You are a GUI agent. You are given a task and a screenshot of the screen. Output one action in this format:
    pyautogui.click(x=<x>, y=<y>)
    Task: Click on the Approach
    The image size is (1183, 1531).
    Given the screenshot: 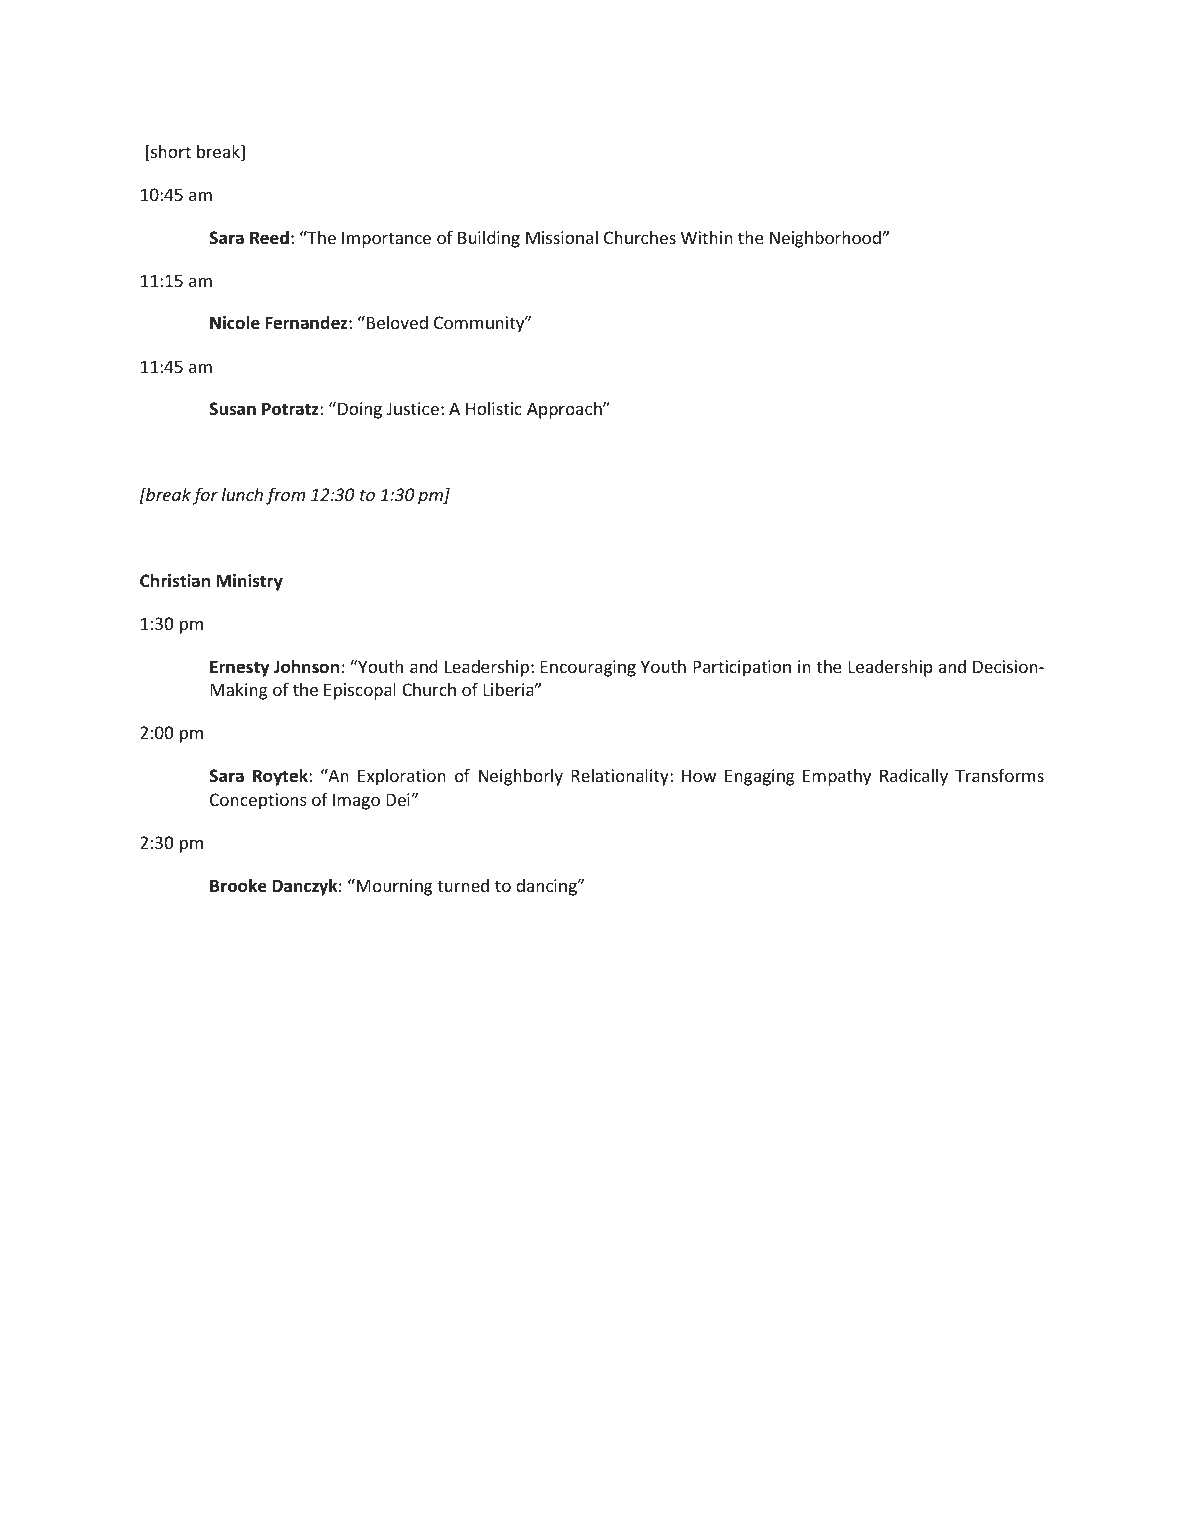 What is the action you would take?
    pyautogui.click(x=565, y=410)
